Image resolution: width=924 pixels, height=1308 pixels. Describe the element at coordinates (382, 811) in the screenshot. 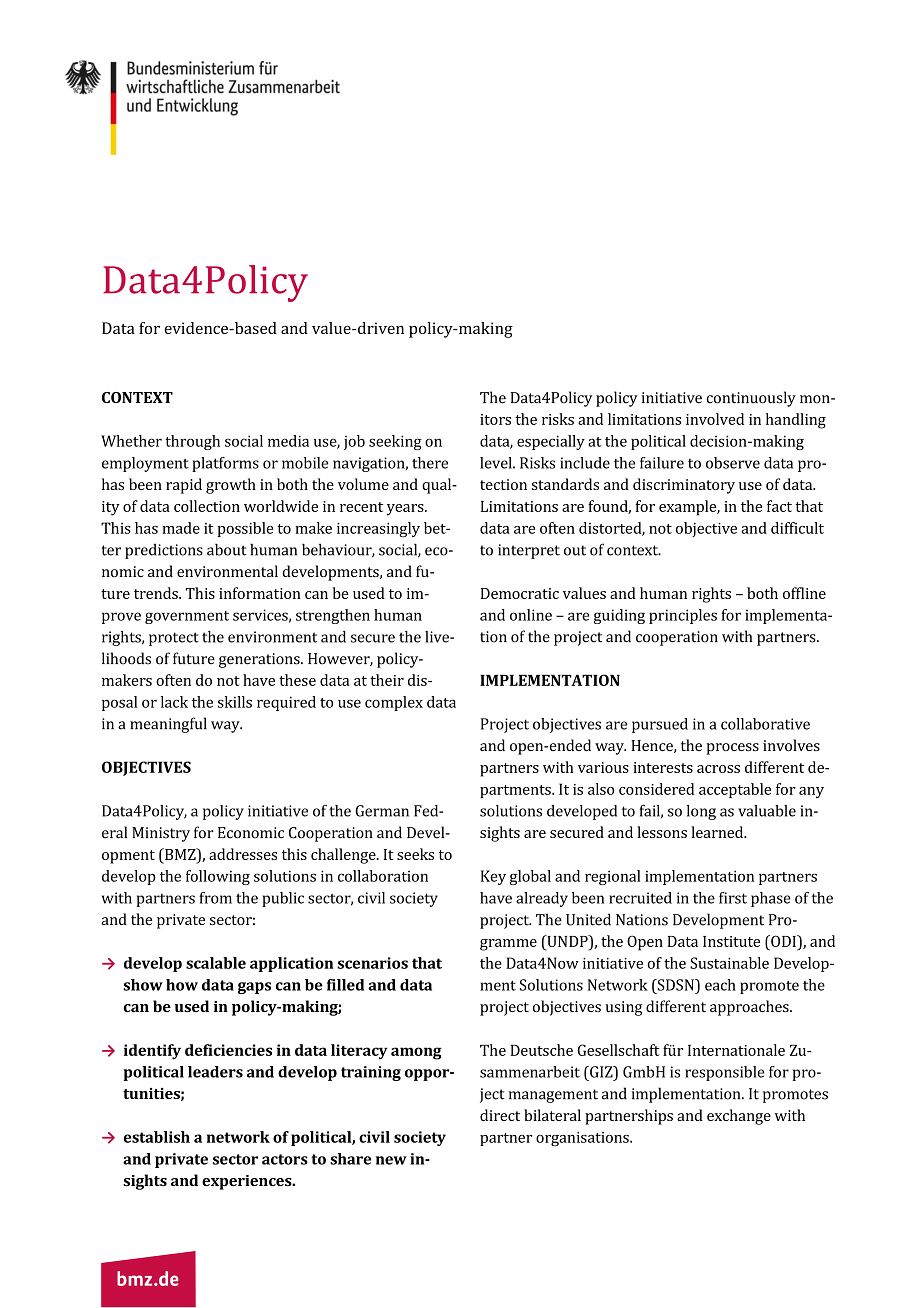

I see `German` at that location.
